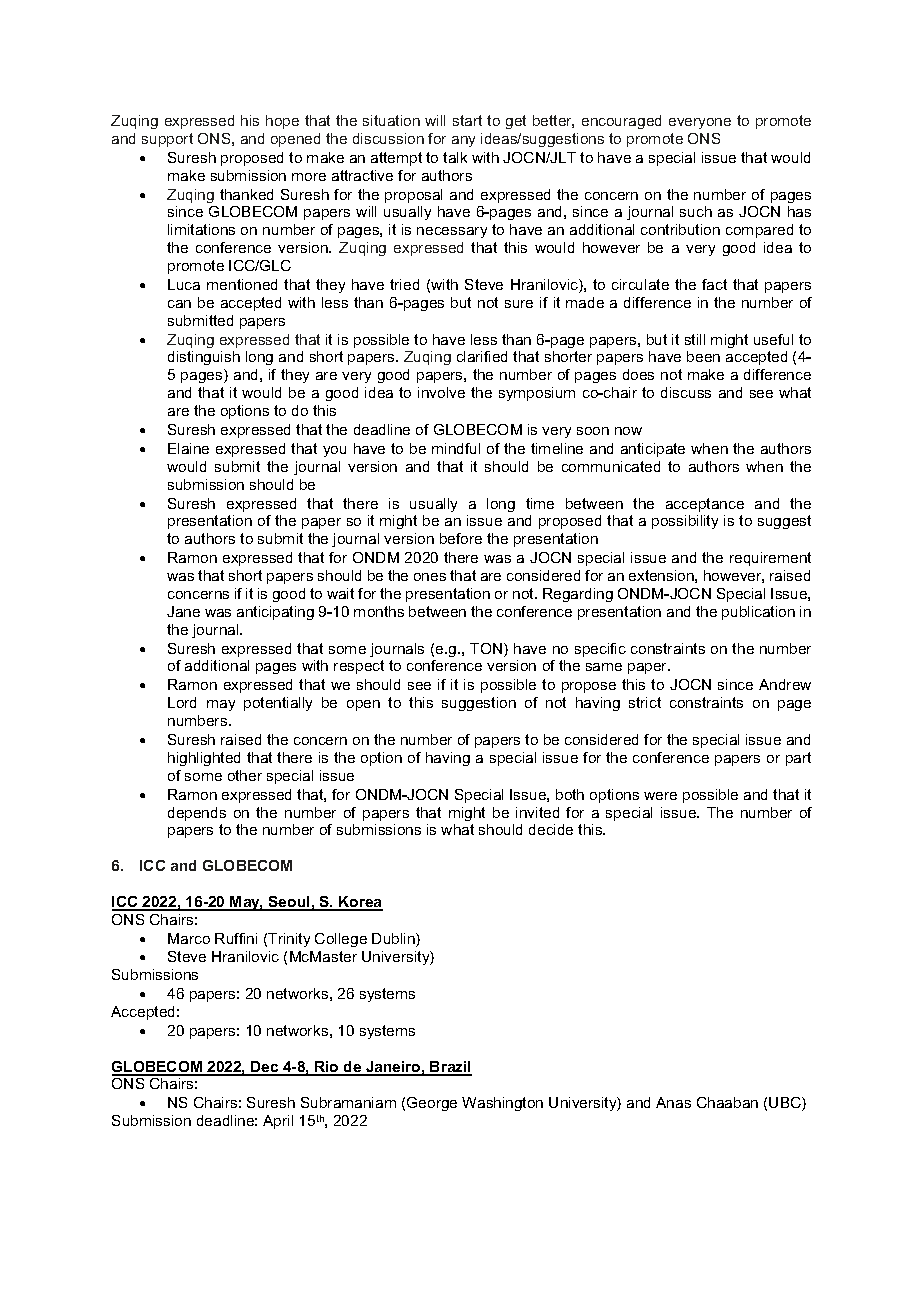  I want to click on anticipating, so click(275, 613).
